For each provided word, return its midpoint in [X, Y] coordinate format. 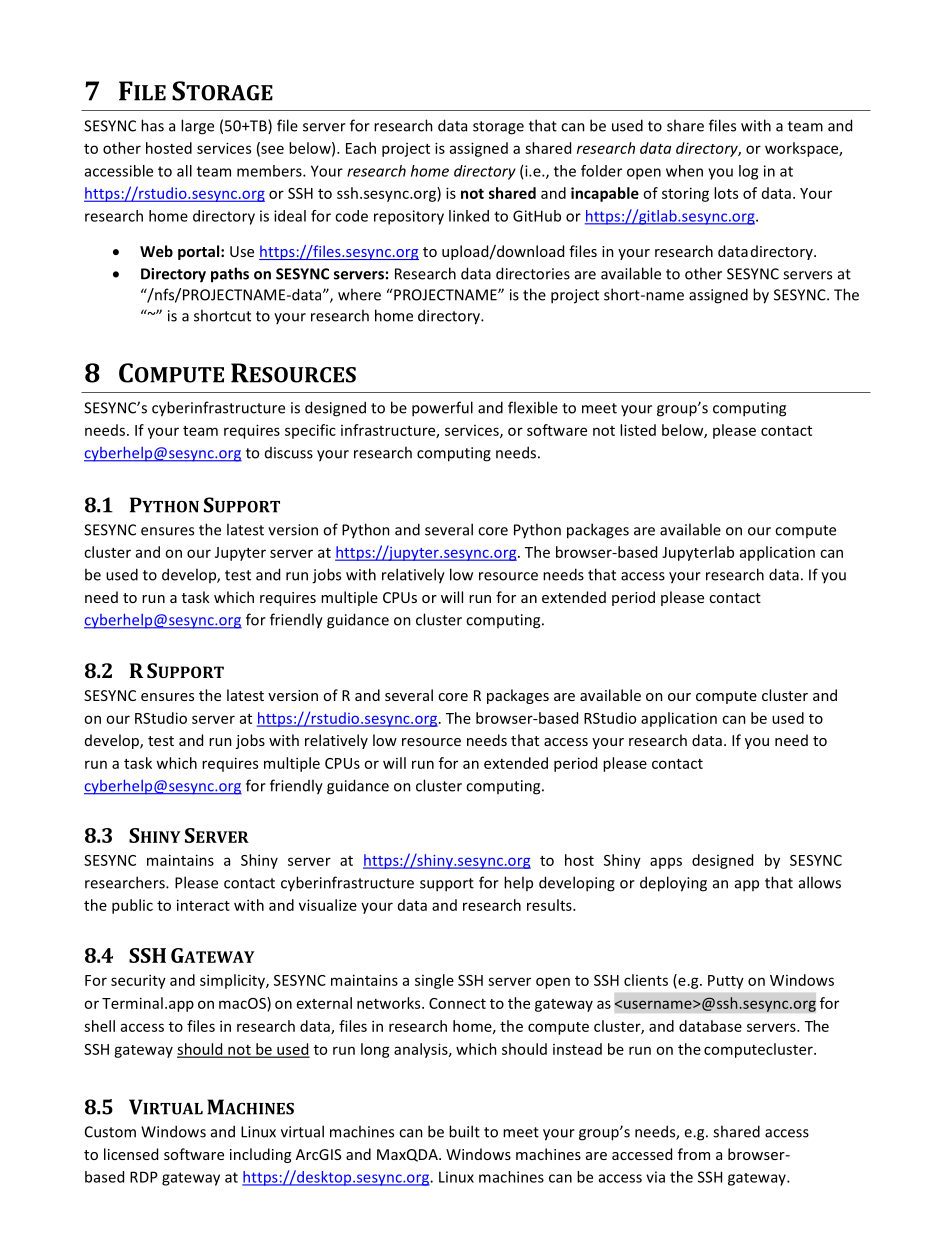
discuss [289, 453]
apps [666, 863]
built [464, 1131]
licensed [131, 1154]
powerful [442, 409]
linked [469, 216]
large [197, 127]
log [748, 172]
